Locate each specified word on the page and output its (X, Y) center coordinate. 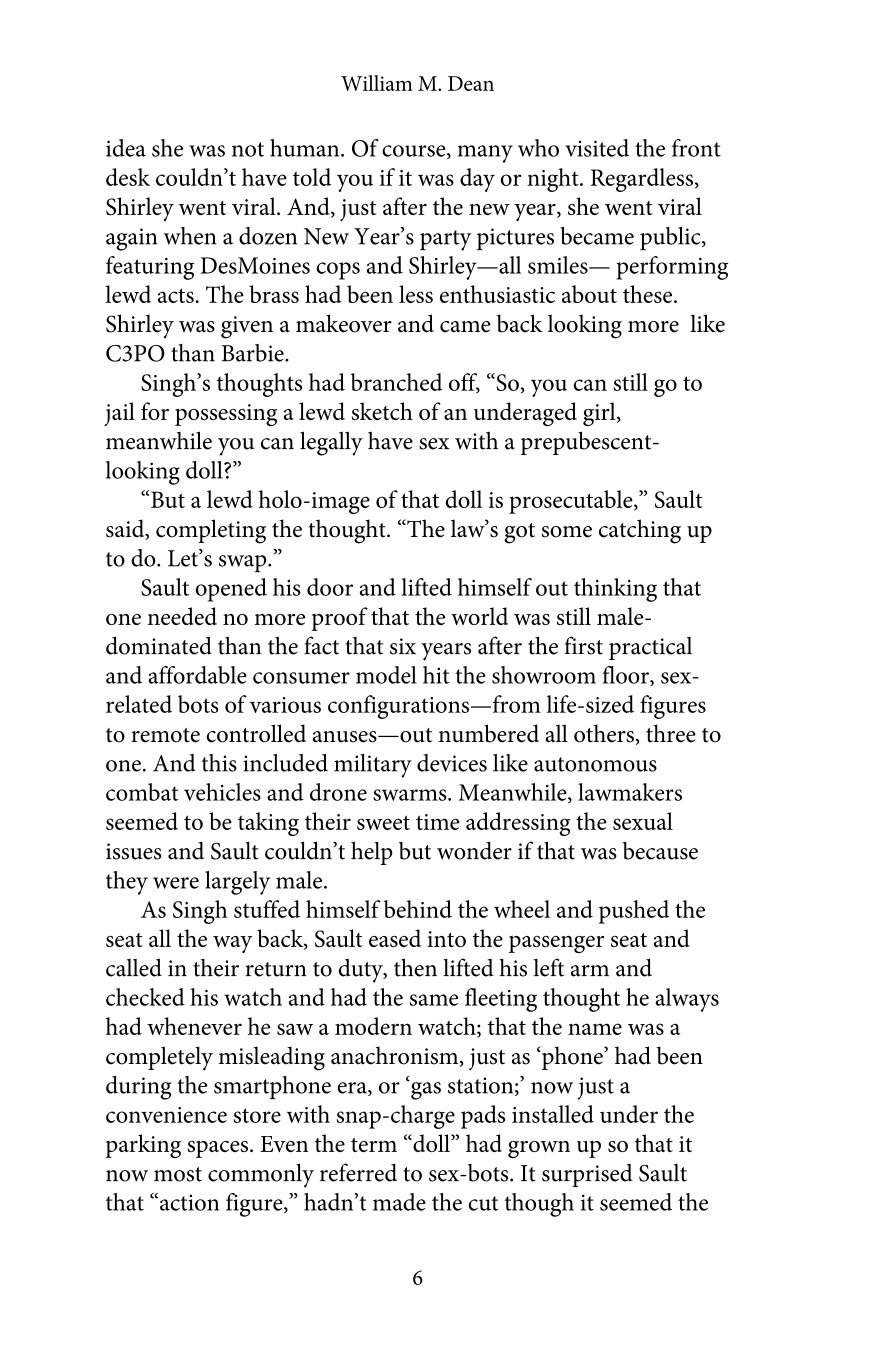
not (248, 149)
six (403, 646)
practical (650, 648)
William (377, 83)
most (178, 1174)
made (399, 1202)
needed (182, 616)
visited (597, 148)
